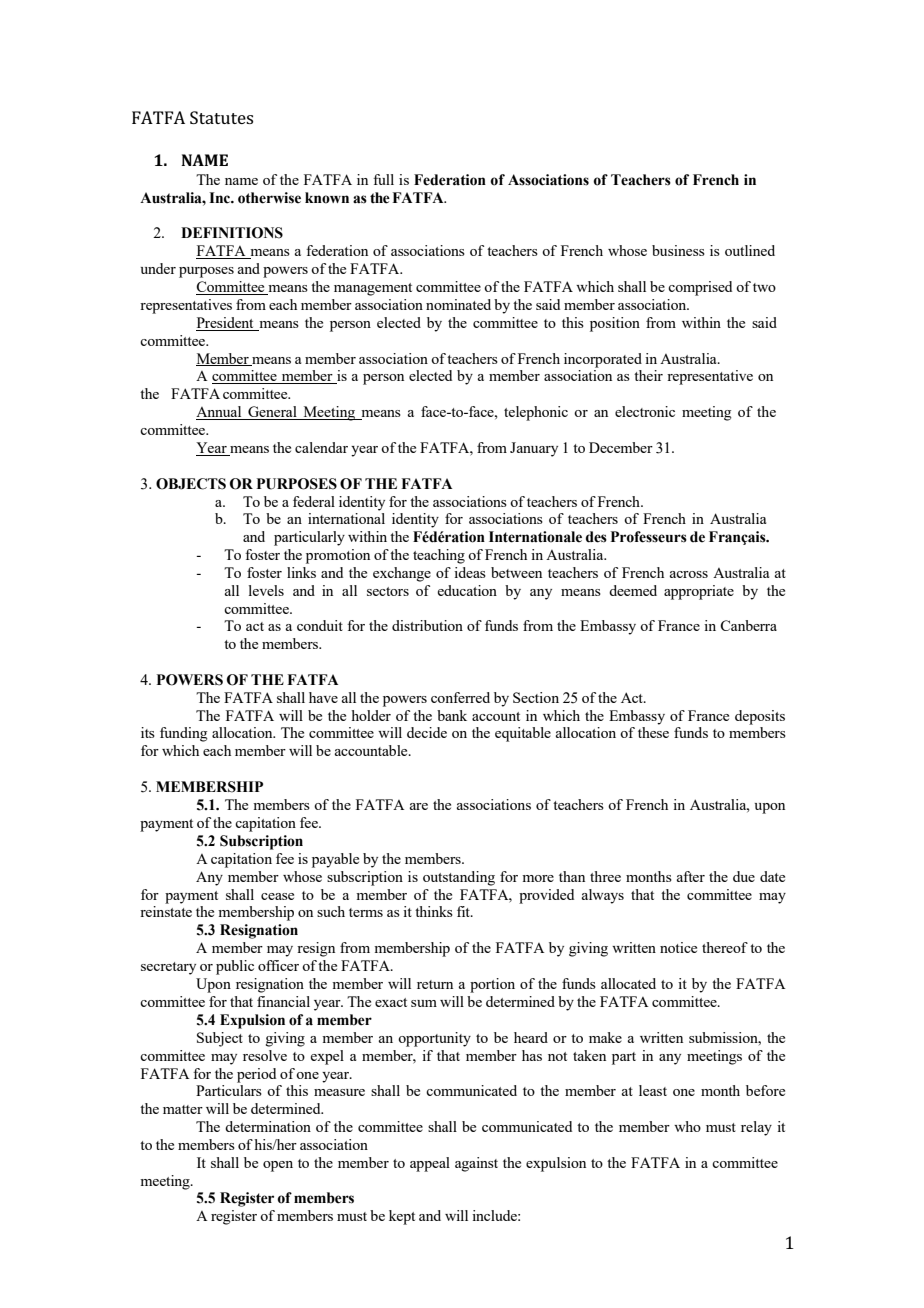 The image size is (924, 1308). I want to click on open, so click(278, 1166).
